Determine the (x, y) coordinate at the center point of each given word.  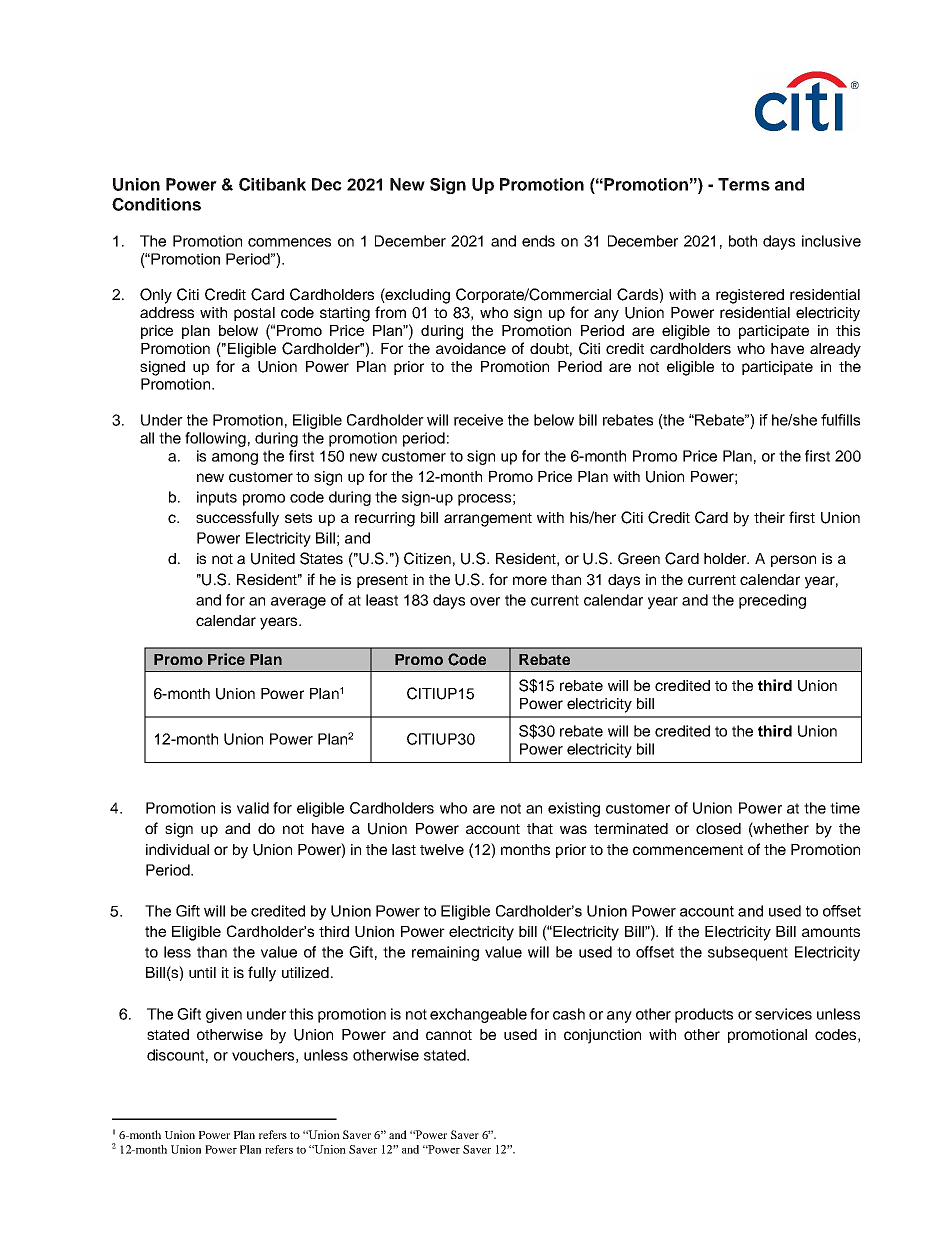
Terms (744, 184)
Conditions (156, 204)
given (224, 1015)
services (783, 1014)
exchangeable (478, 1015)
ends (538, 241)
